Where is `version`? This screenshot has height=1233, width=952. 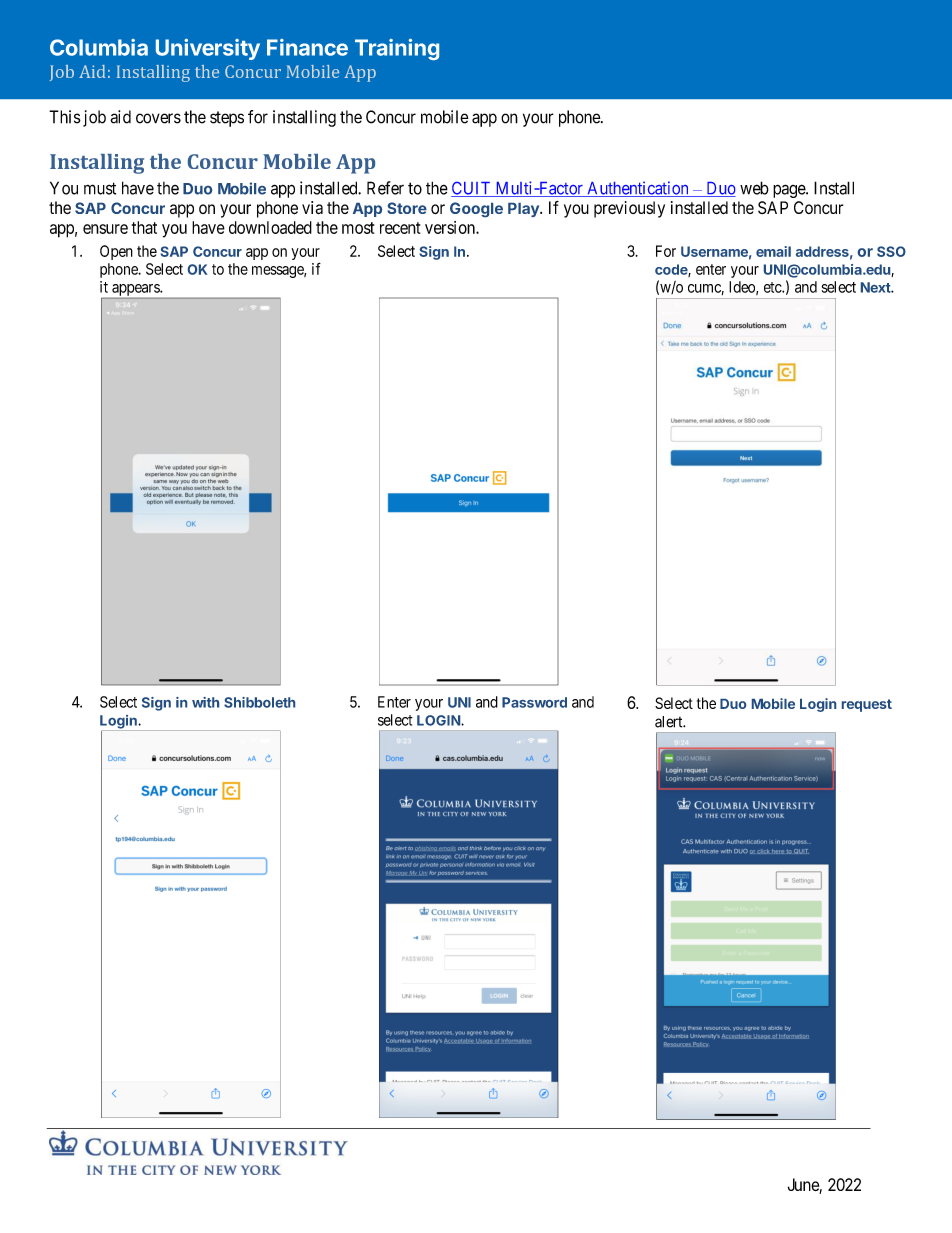 version is located at coordinates (451, 227).
